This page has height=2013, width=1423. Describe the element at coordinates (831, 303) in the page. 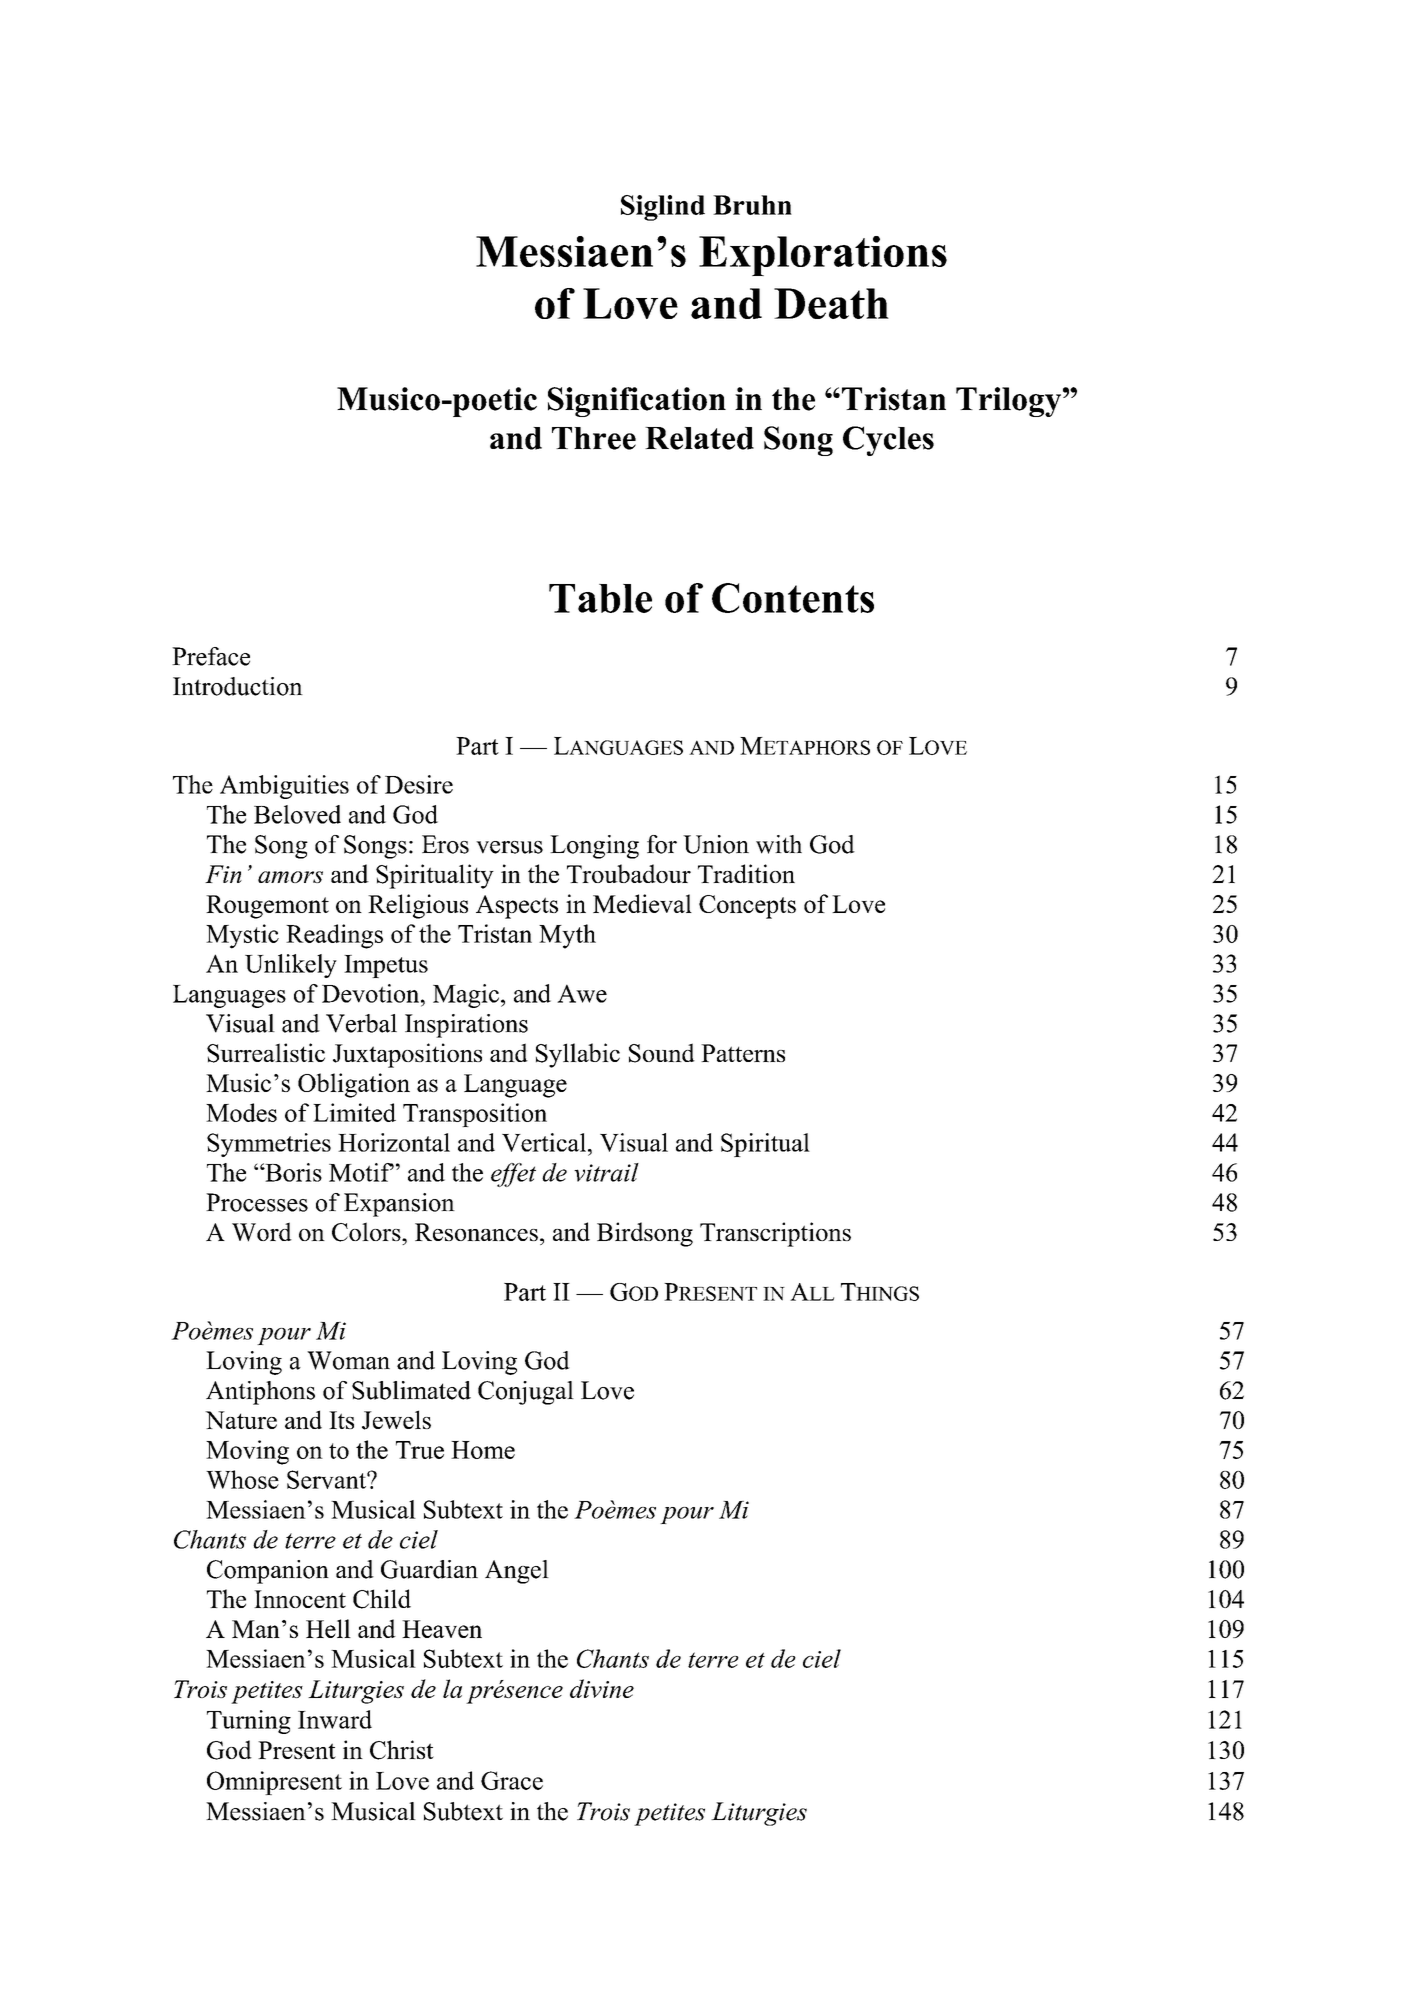

I see `Death` at that location.
